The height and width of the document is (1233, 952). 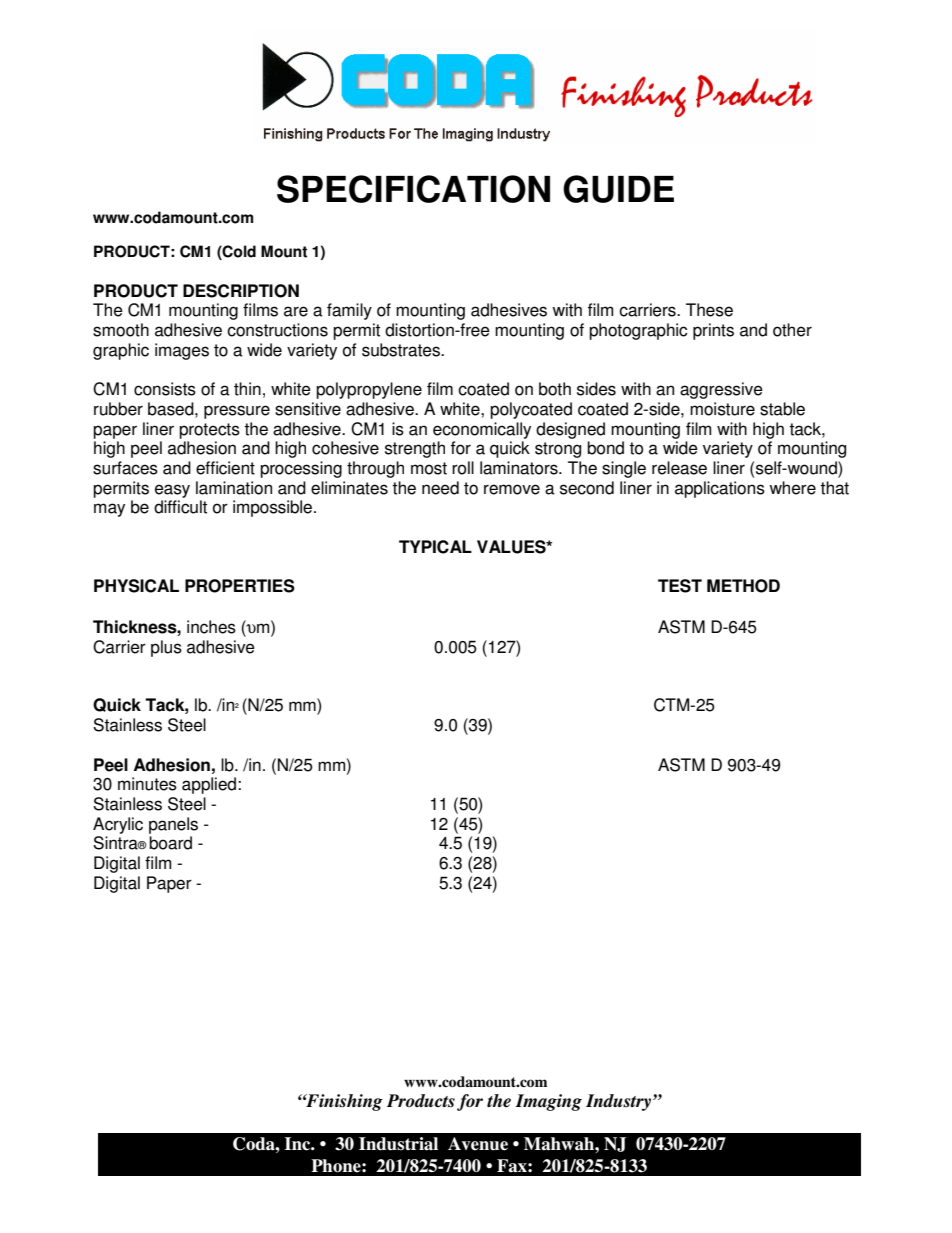 I want to click on DESCRIPTION, so click(x=241, y=291).
